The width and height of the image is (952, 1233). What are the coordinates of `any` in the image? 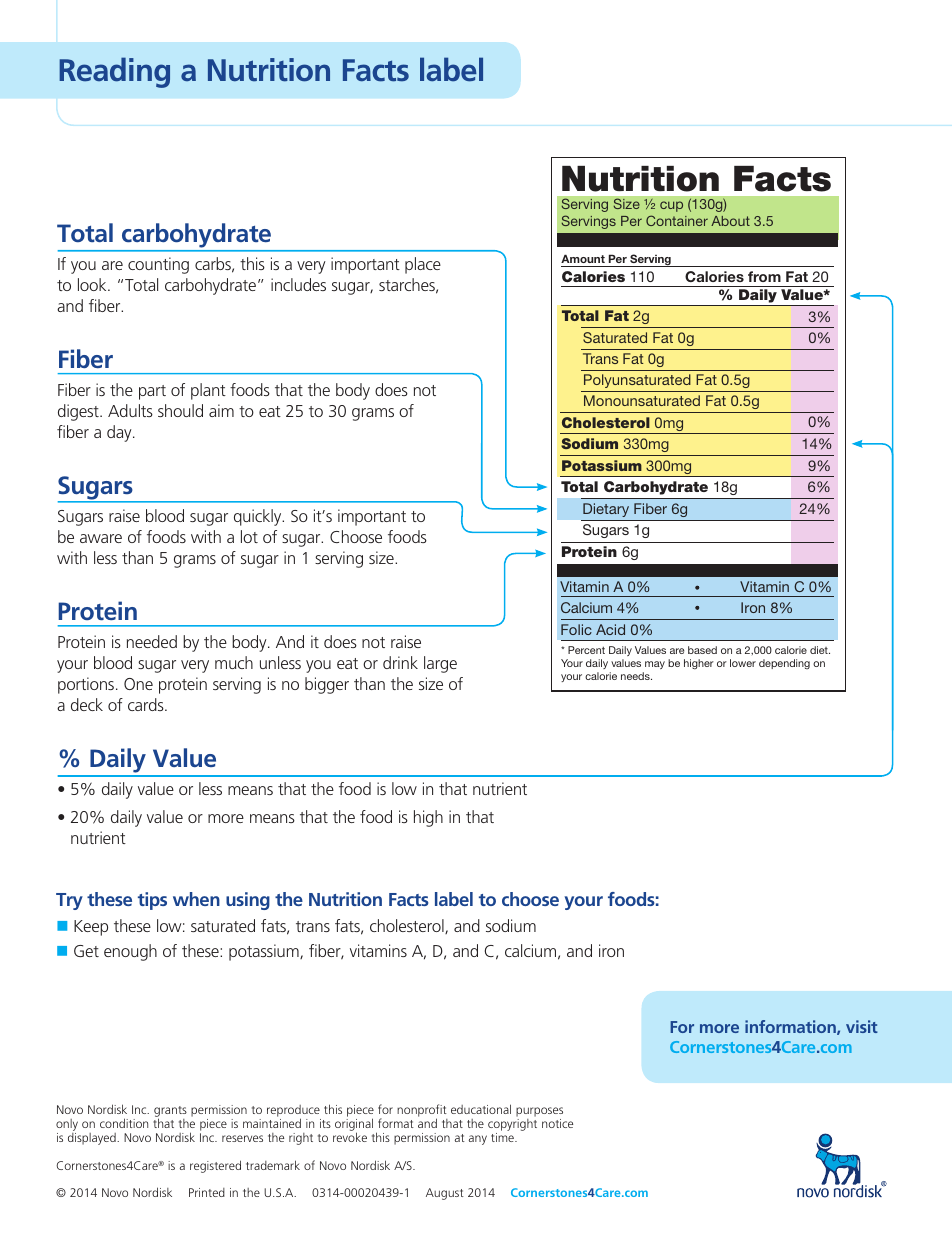 It's located at (478, 1140).
